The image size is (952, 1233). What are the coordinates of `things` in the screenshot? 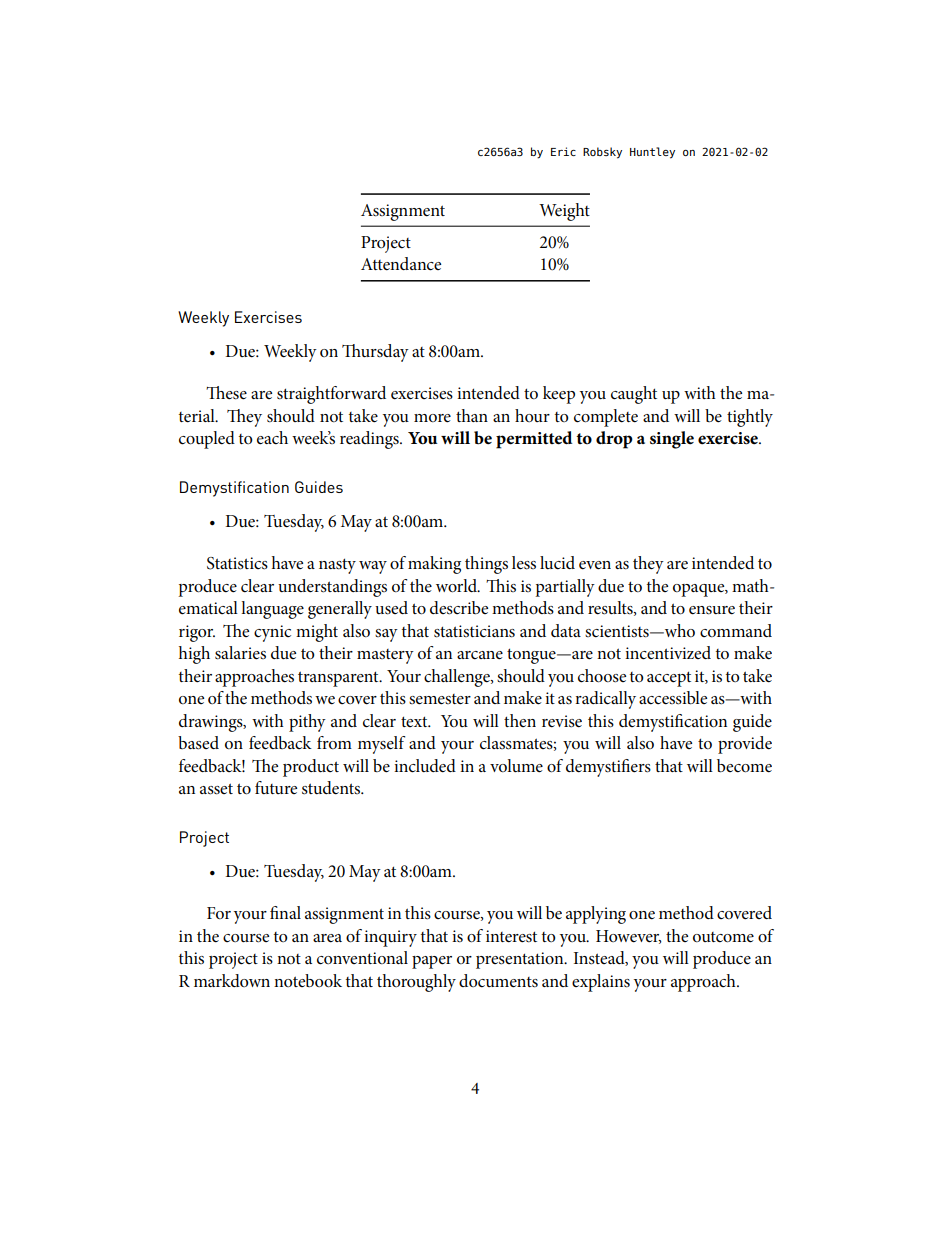 It's located at (486, 565).
